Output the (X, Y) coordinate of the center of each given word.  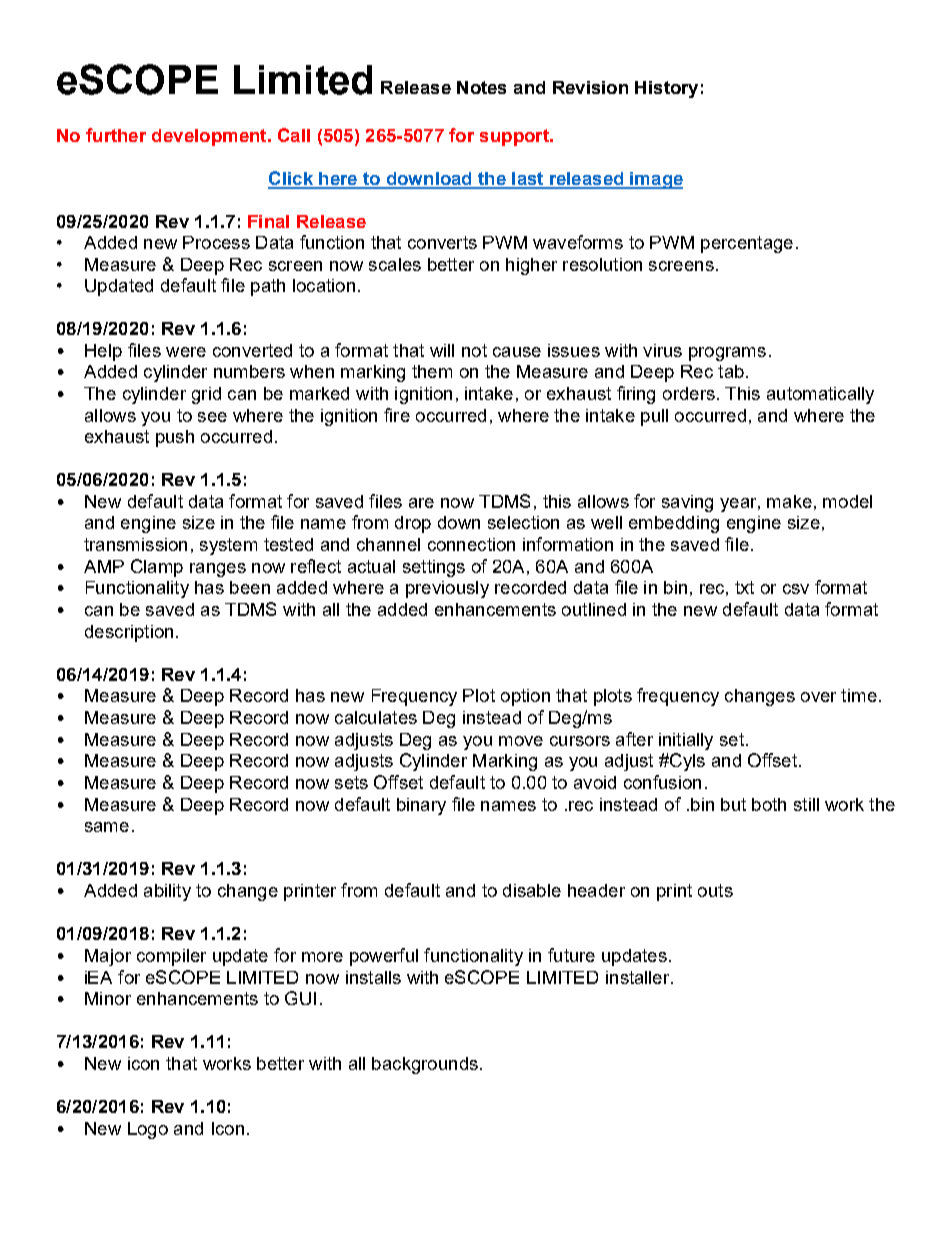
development (210, 137)
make (789, 501)
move (521, 741)
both (769, 804)
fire (397, 415)
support (515, 137)
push (175, 438)
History (666, 89)
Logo (148, 1130)
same (107, 827)
